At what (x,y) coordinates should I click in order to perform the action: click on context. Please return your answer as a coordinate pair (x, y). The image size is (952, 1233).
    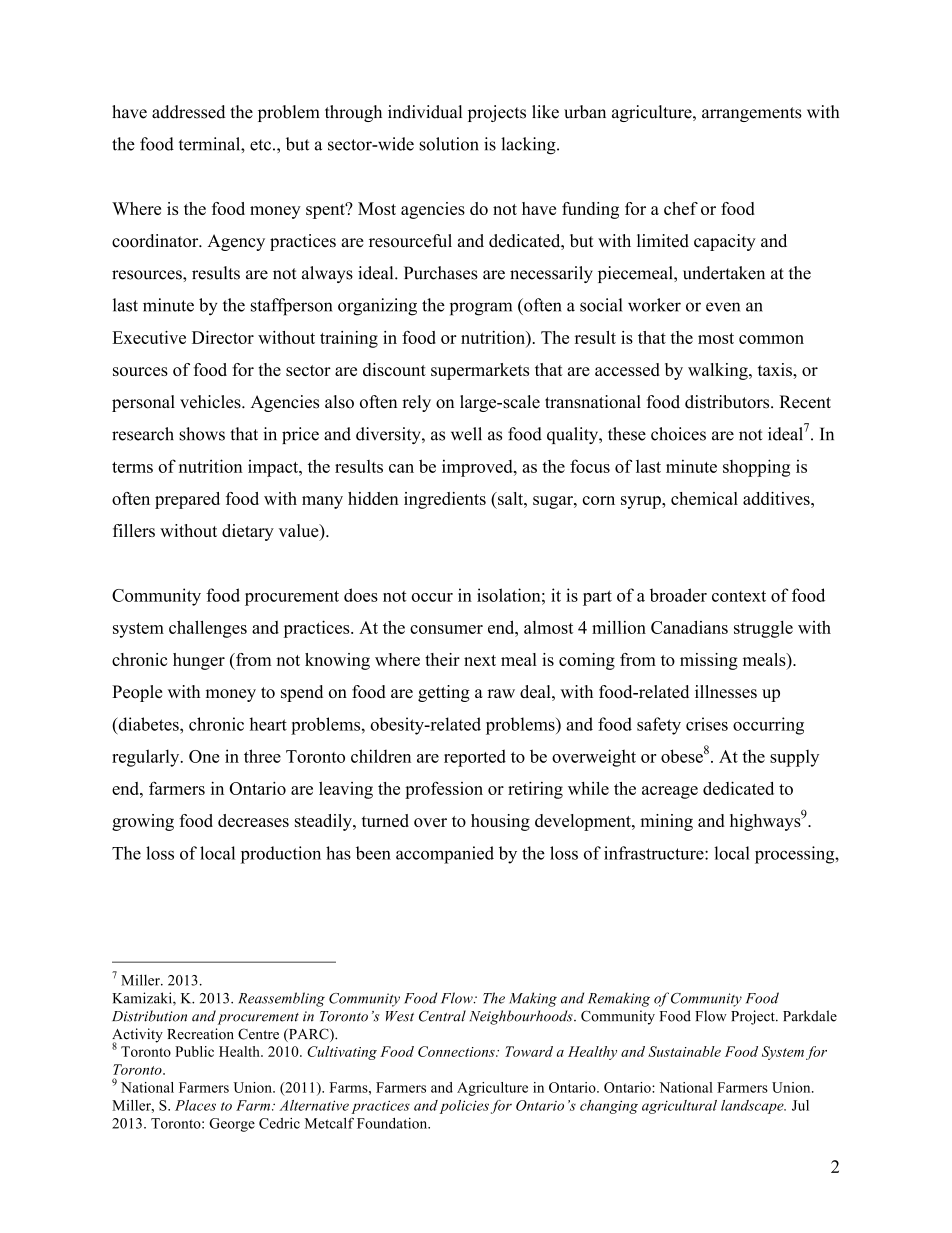
    Looking at the image, I should click on (739, 596).
